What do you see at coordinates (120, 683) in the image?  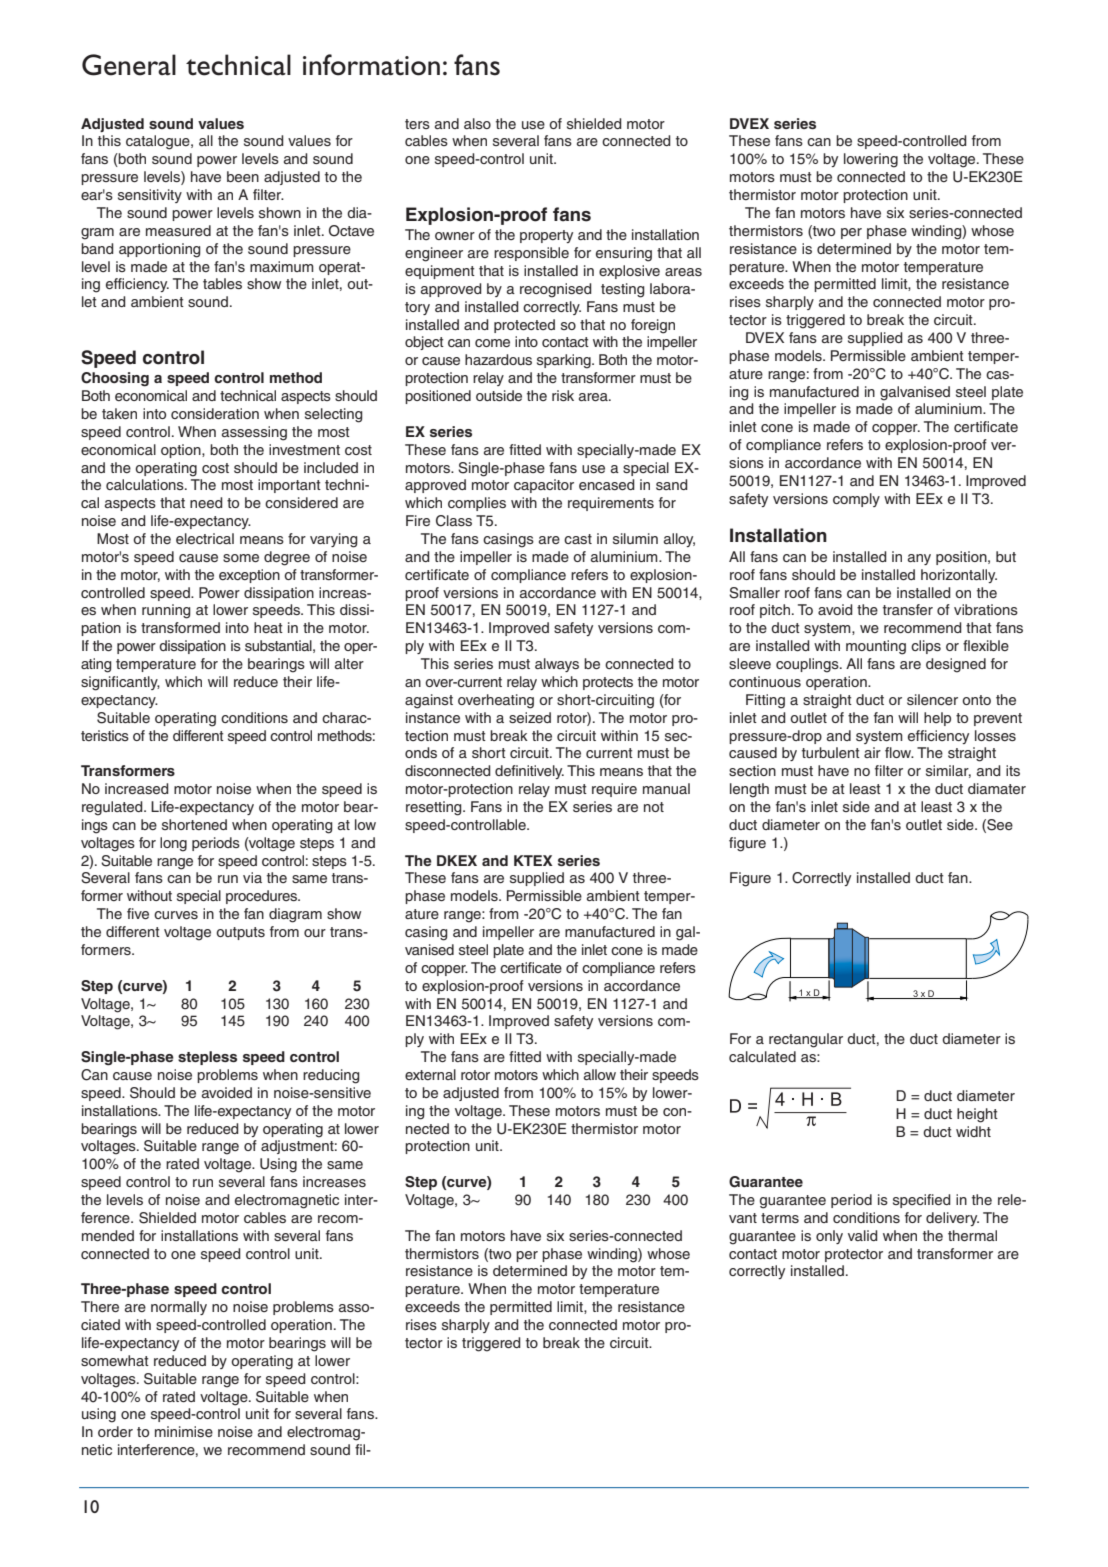 I see `significantly` at bounding box center [120, 683].
